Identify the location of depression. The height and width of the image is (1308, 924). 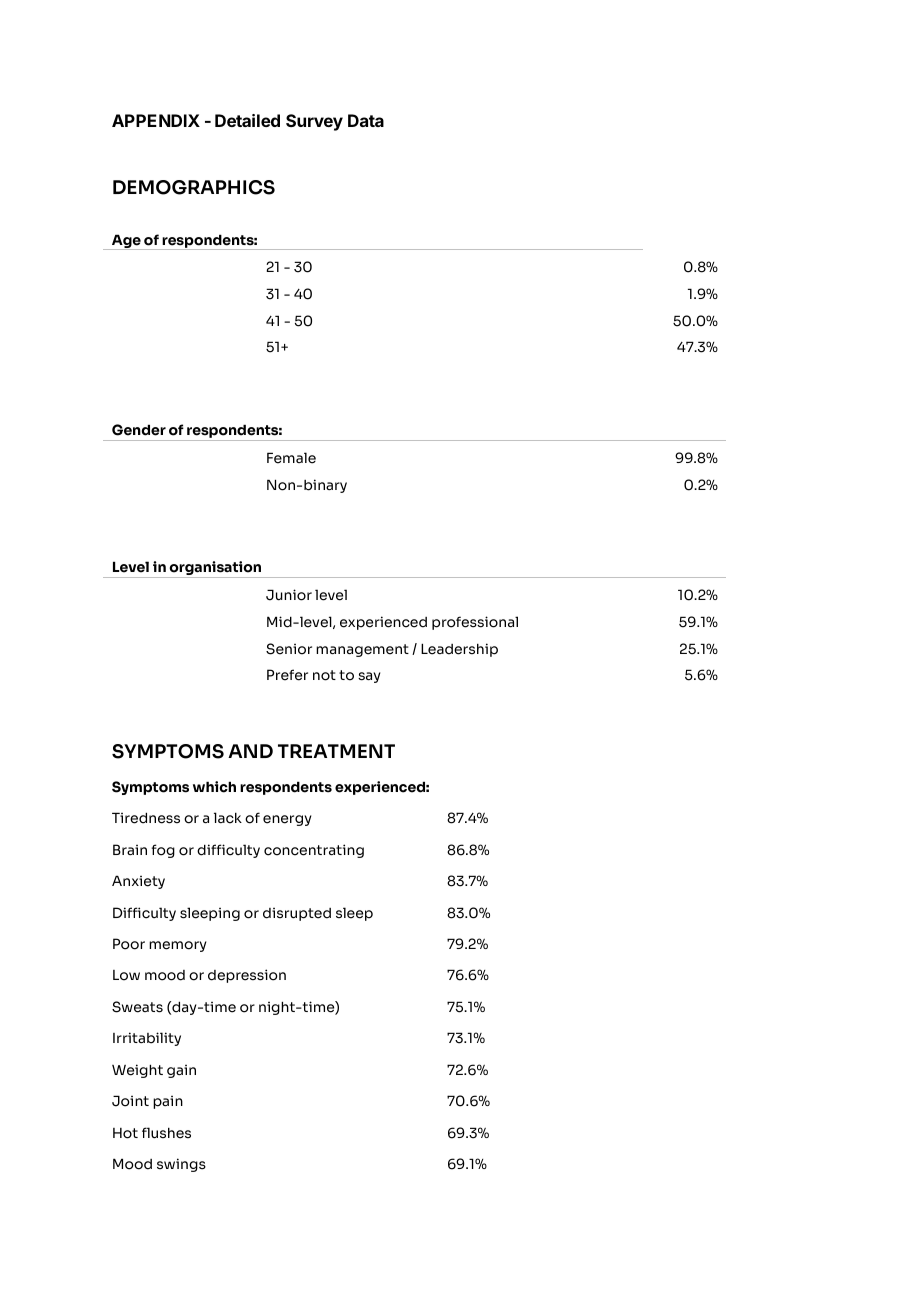
(247, 976).
